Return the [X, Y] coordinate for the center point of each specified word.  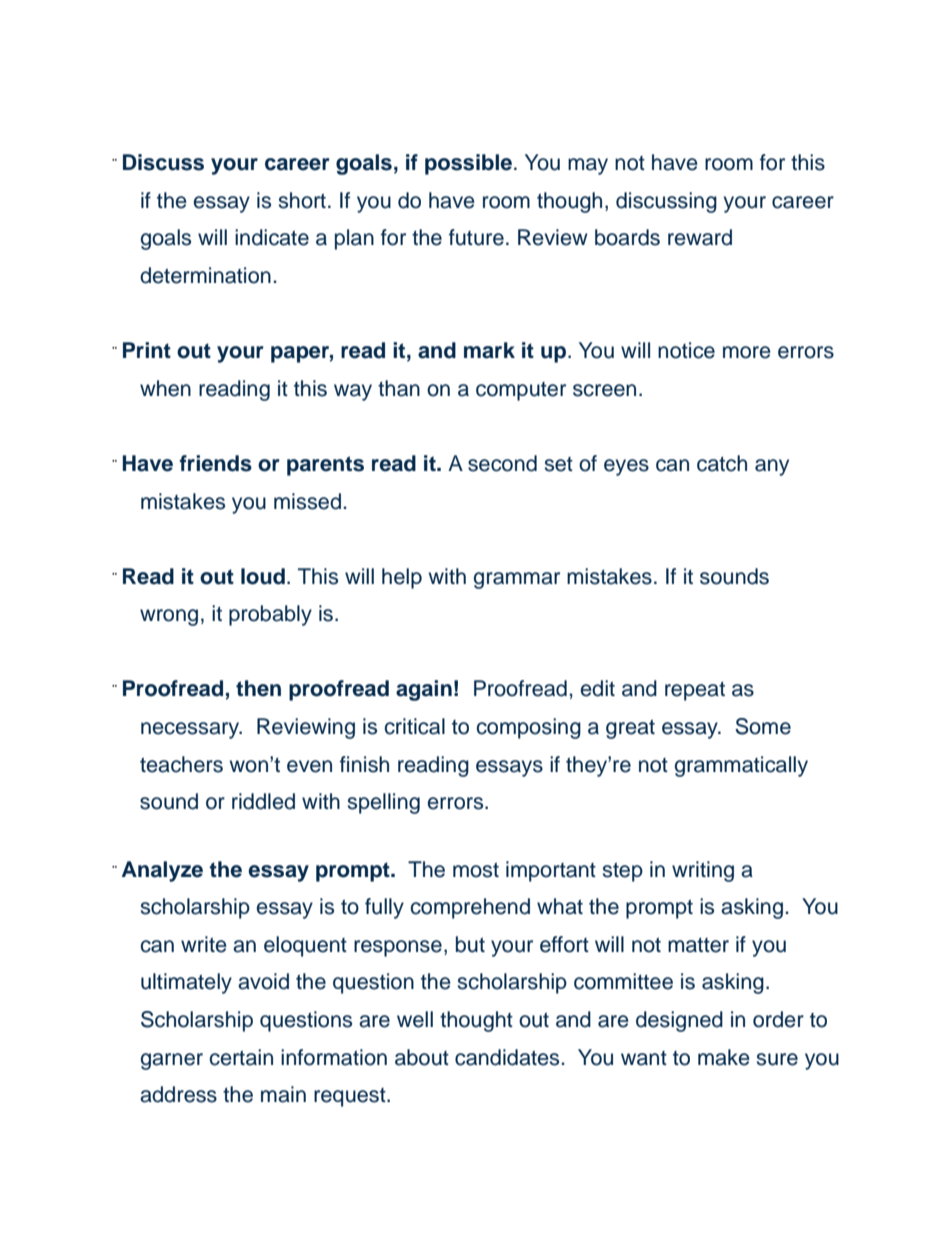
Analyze [162, 871]
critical [415, 726]
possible [468, 164]
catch [722, 463]
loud [263, 576]
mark [489, 350]
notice [686, 350]
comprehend [470, 908]
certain [241, 1057]
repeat [695, 691]
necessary [191, 730]
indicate [272, 237]
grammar [517, 580]
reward [700, 237]
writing [703, 871]
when [165, 388]
